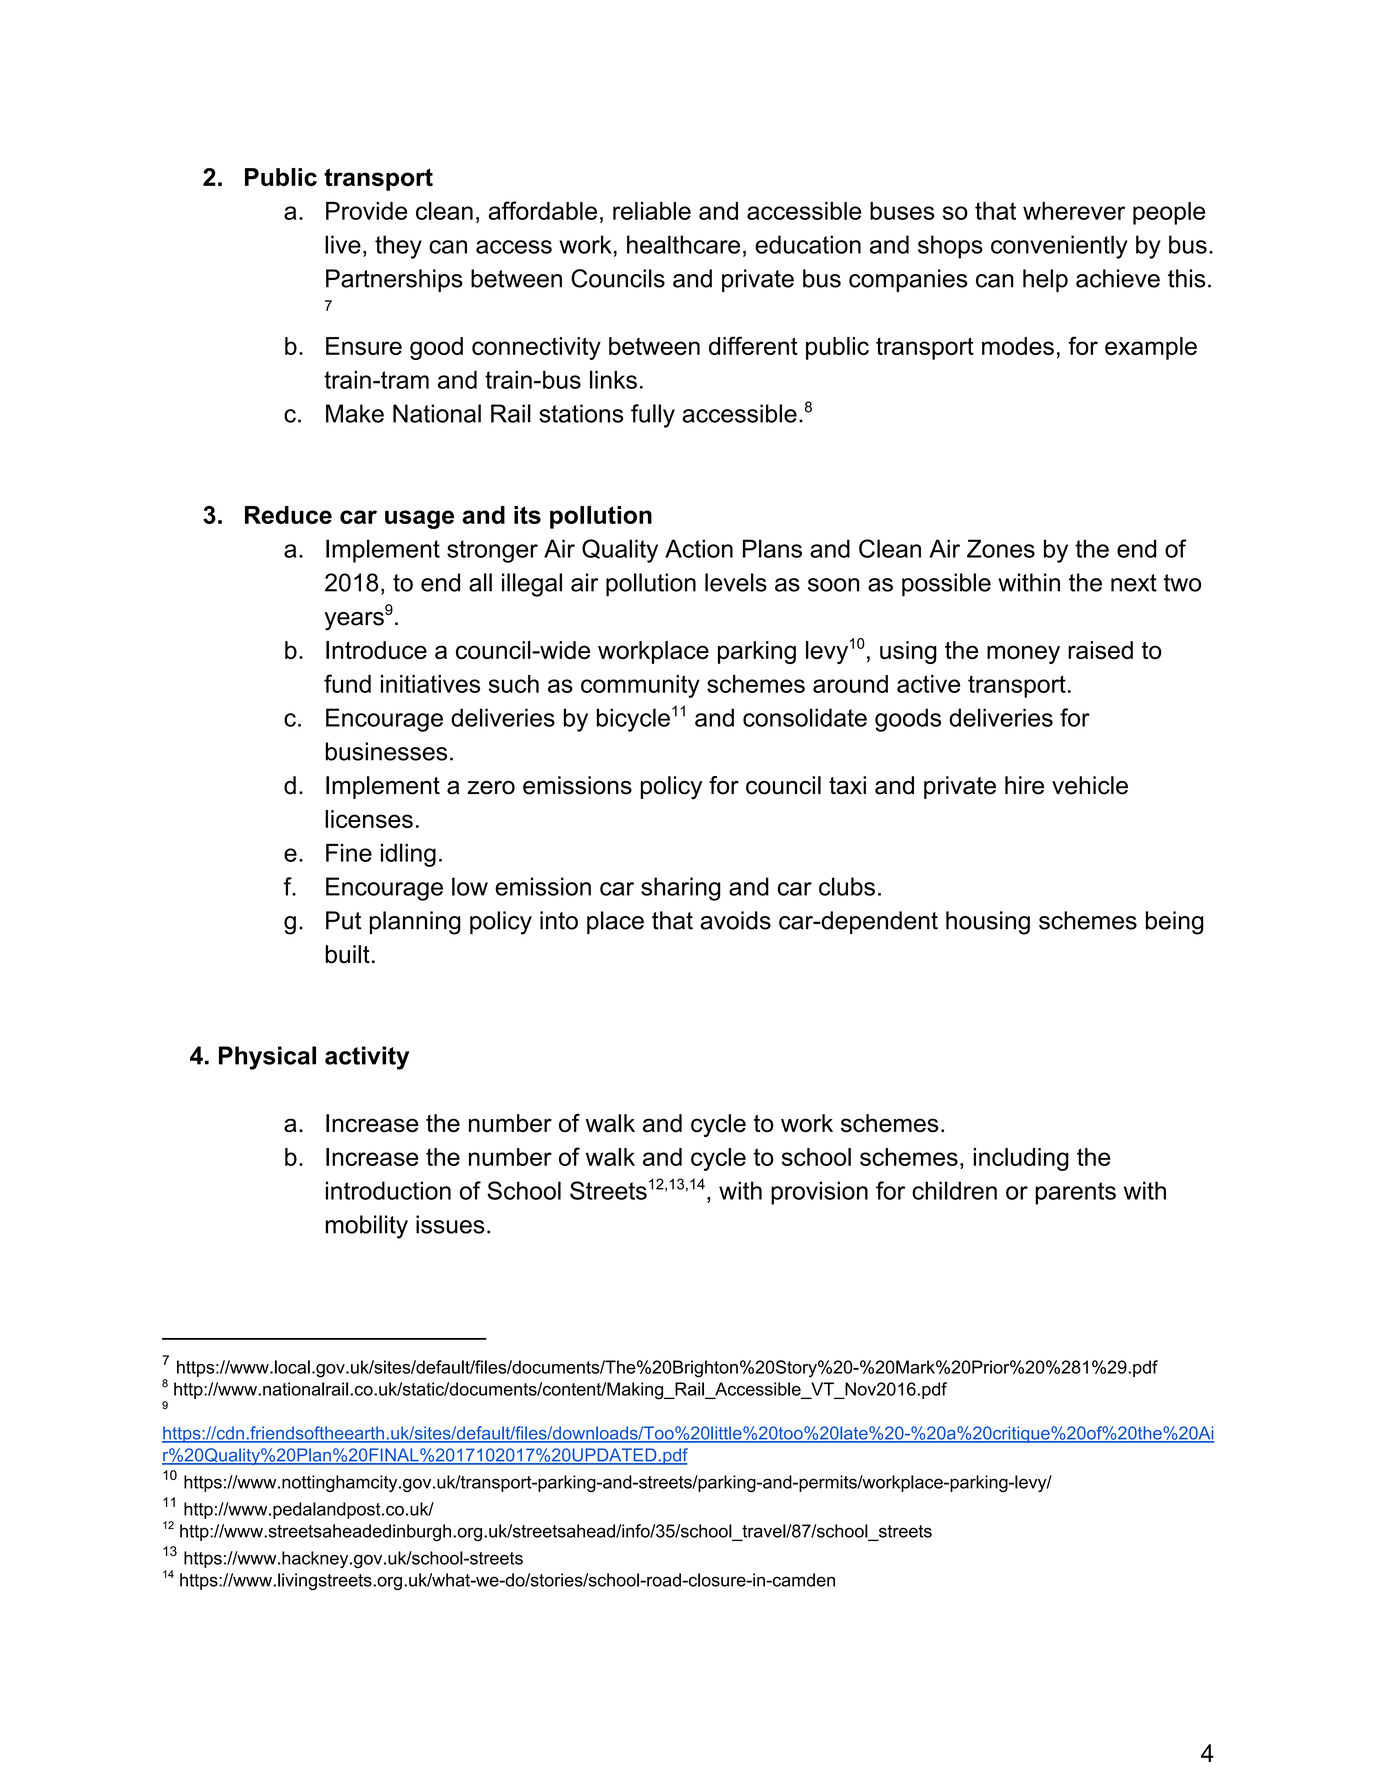  I want to click on businesses, so click(386, 751).
